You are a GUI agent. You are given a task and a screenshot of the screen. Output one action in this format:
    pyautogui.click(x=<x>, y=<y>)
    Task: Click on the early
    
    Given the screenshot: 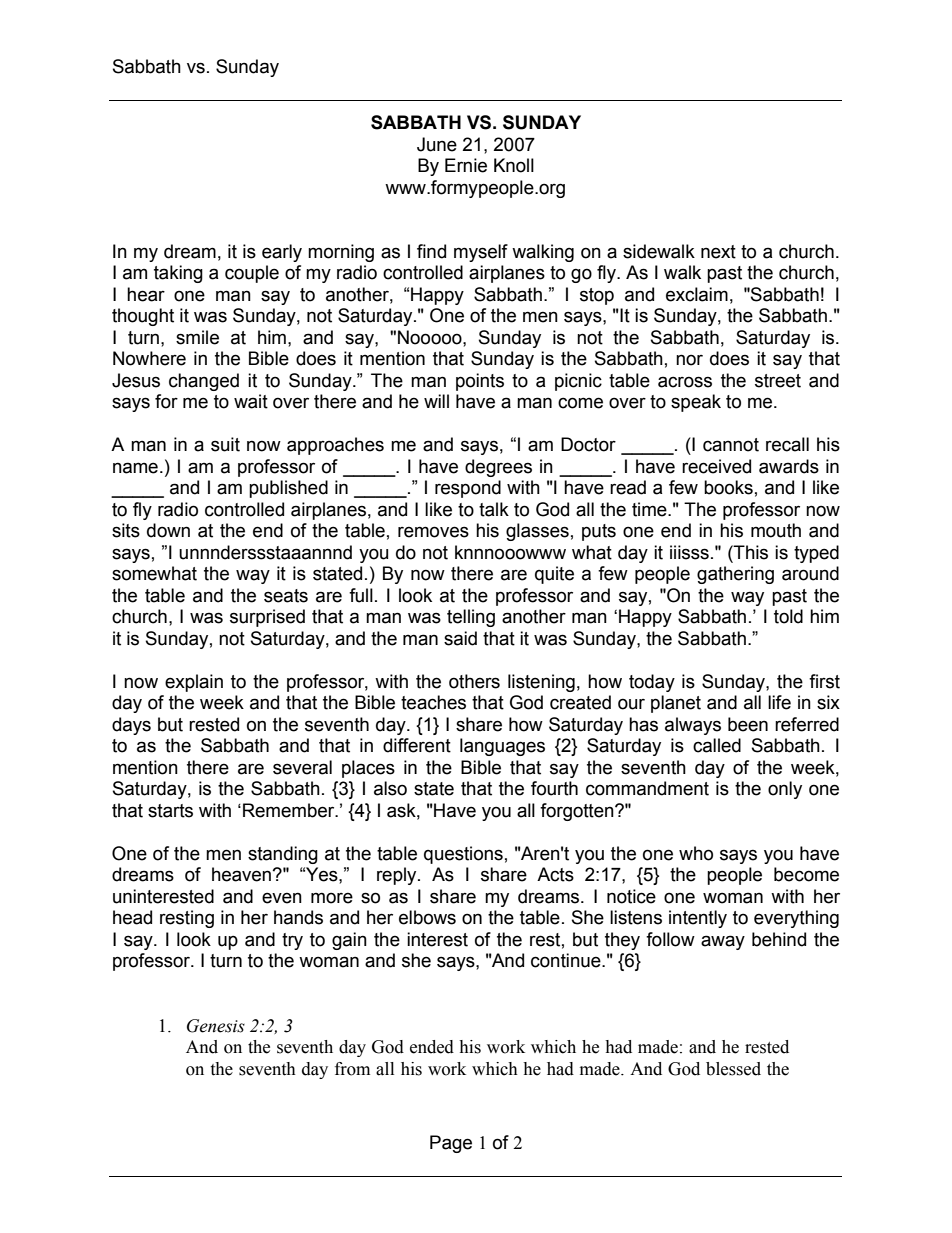 What is the action you would take?
    pyautogui.click(x=282, y=253)
